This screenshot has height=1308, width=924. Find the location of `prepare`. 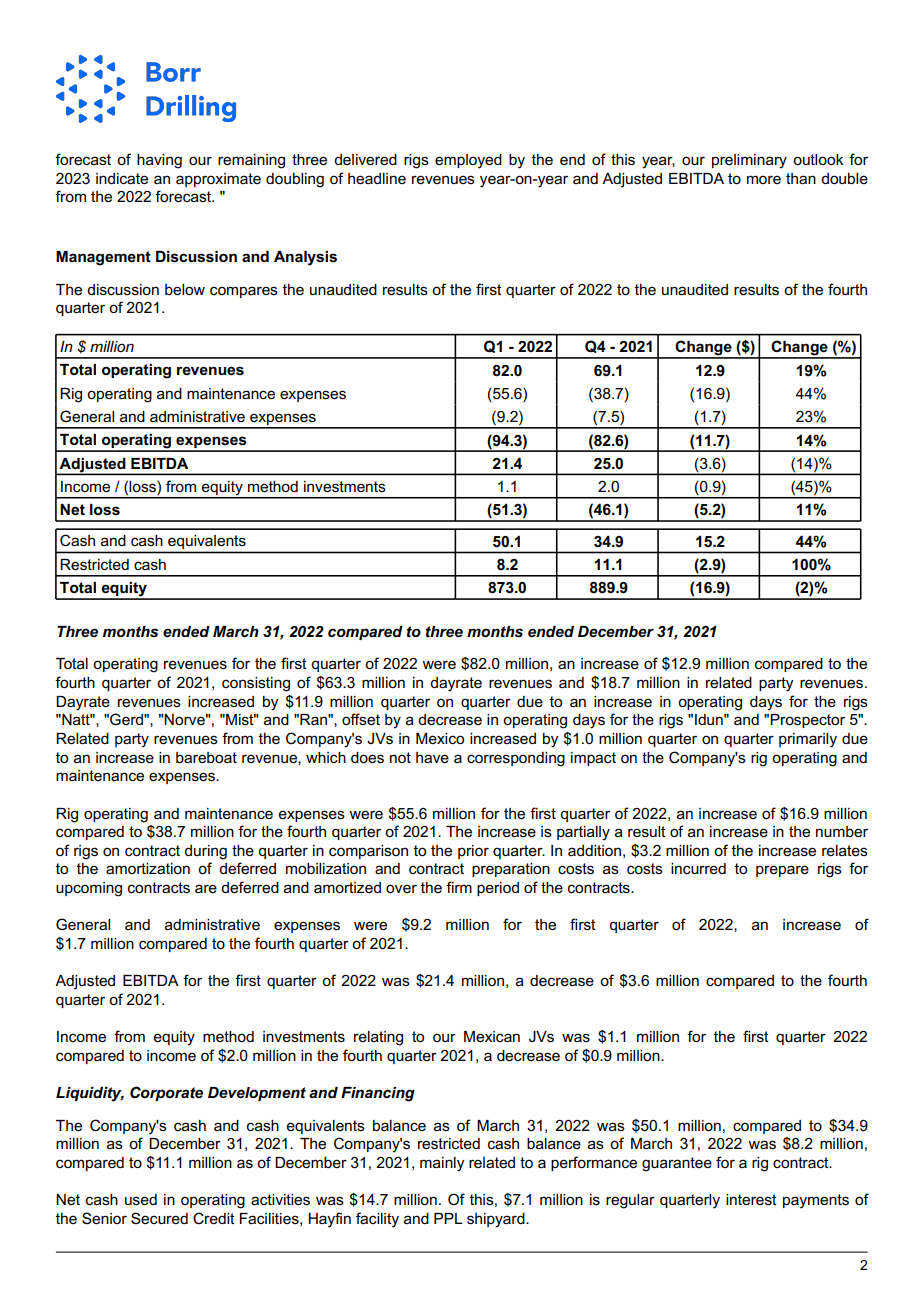

prepare is located at coordinates (782, 871).
